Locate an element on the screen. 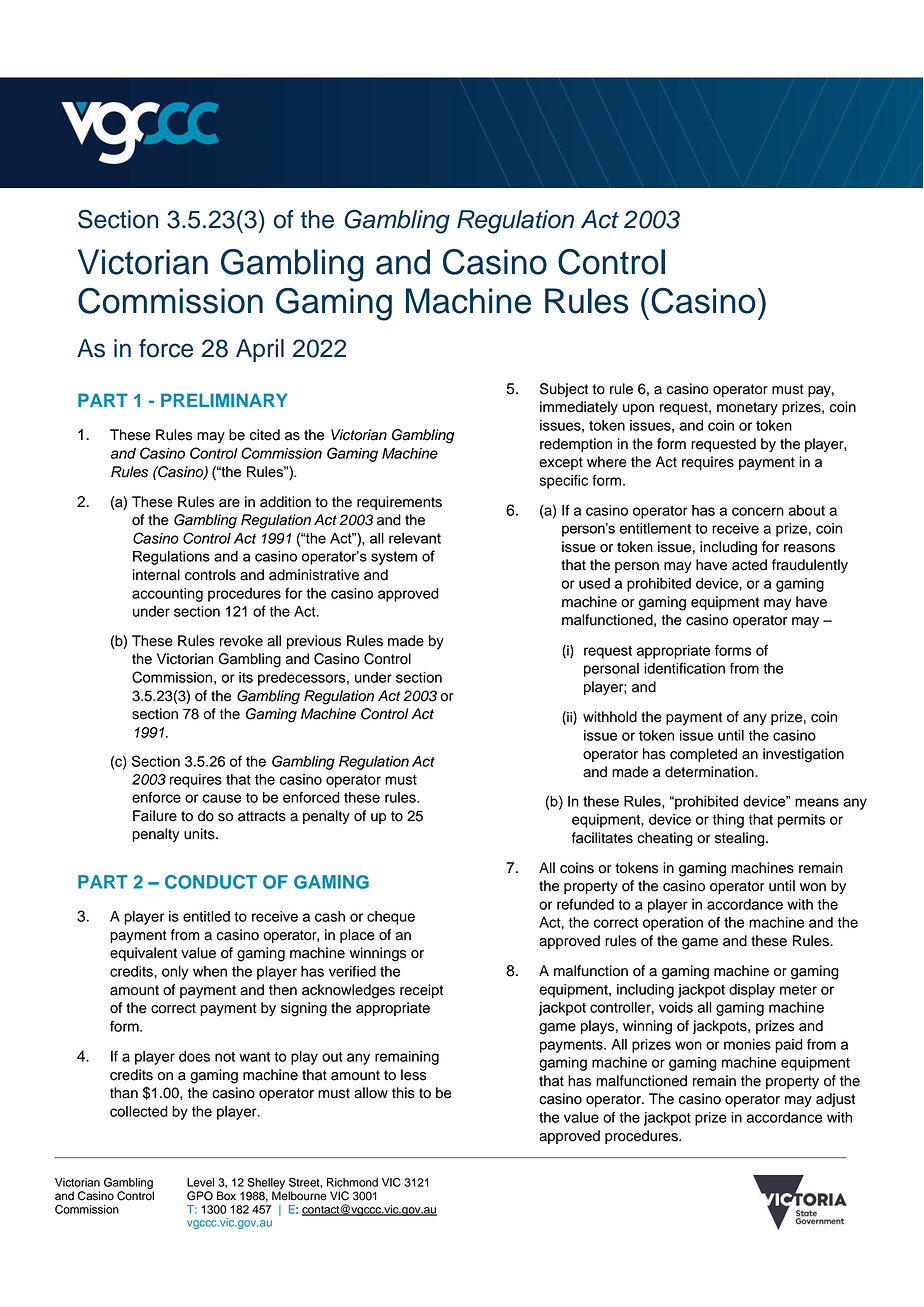  monetary is located at coordinates (747, 408).
